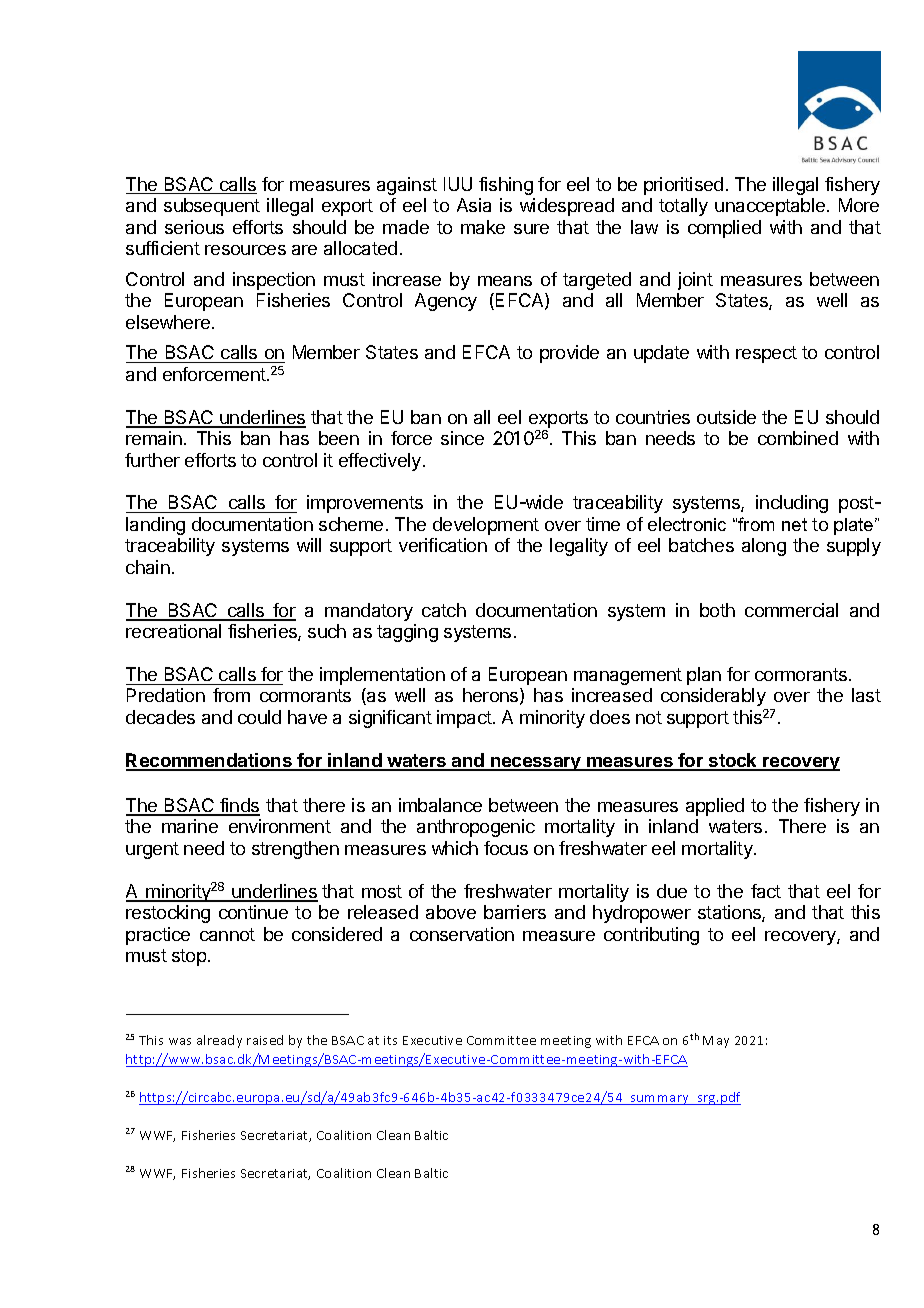 The height and width of the page is (1308, 924). What do you see at coordinates (766, 354) in the page?
I see `respect` at bounding box center [766, 354].
